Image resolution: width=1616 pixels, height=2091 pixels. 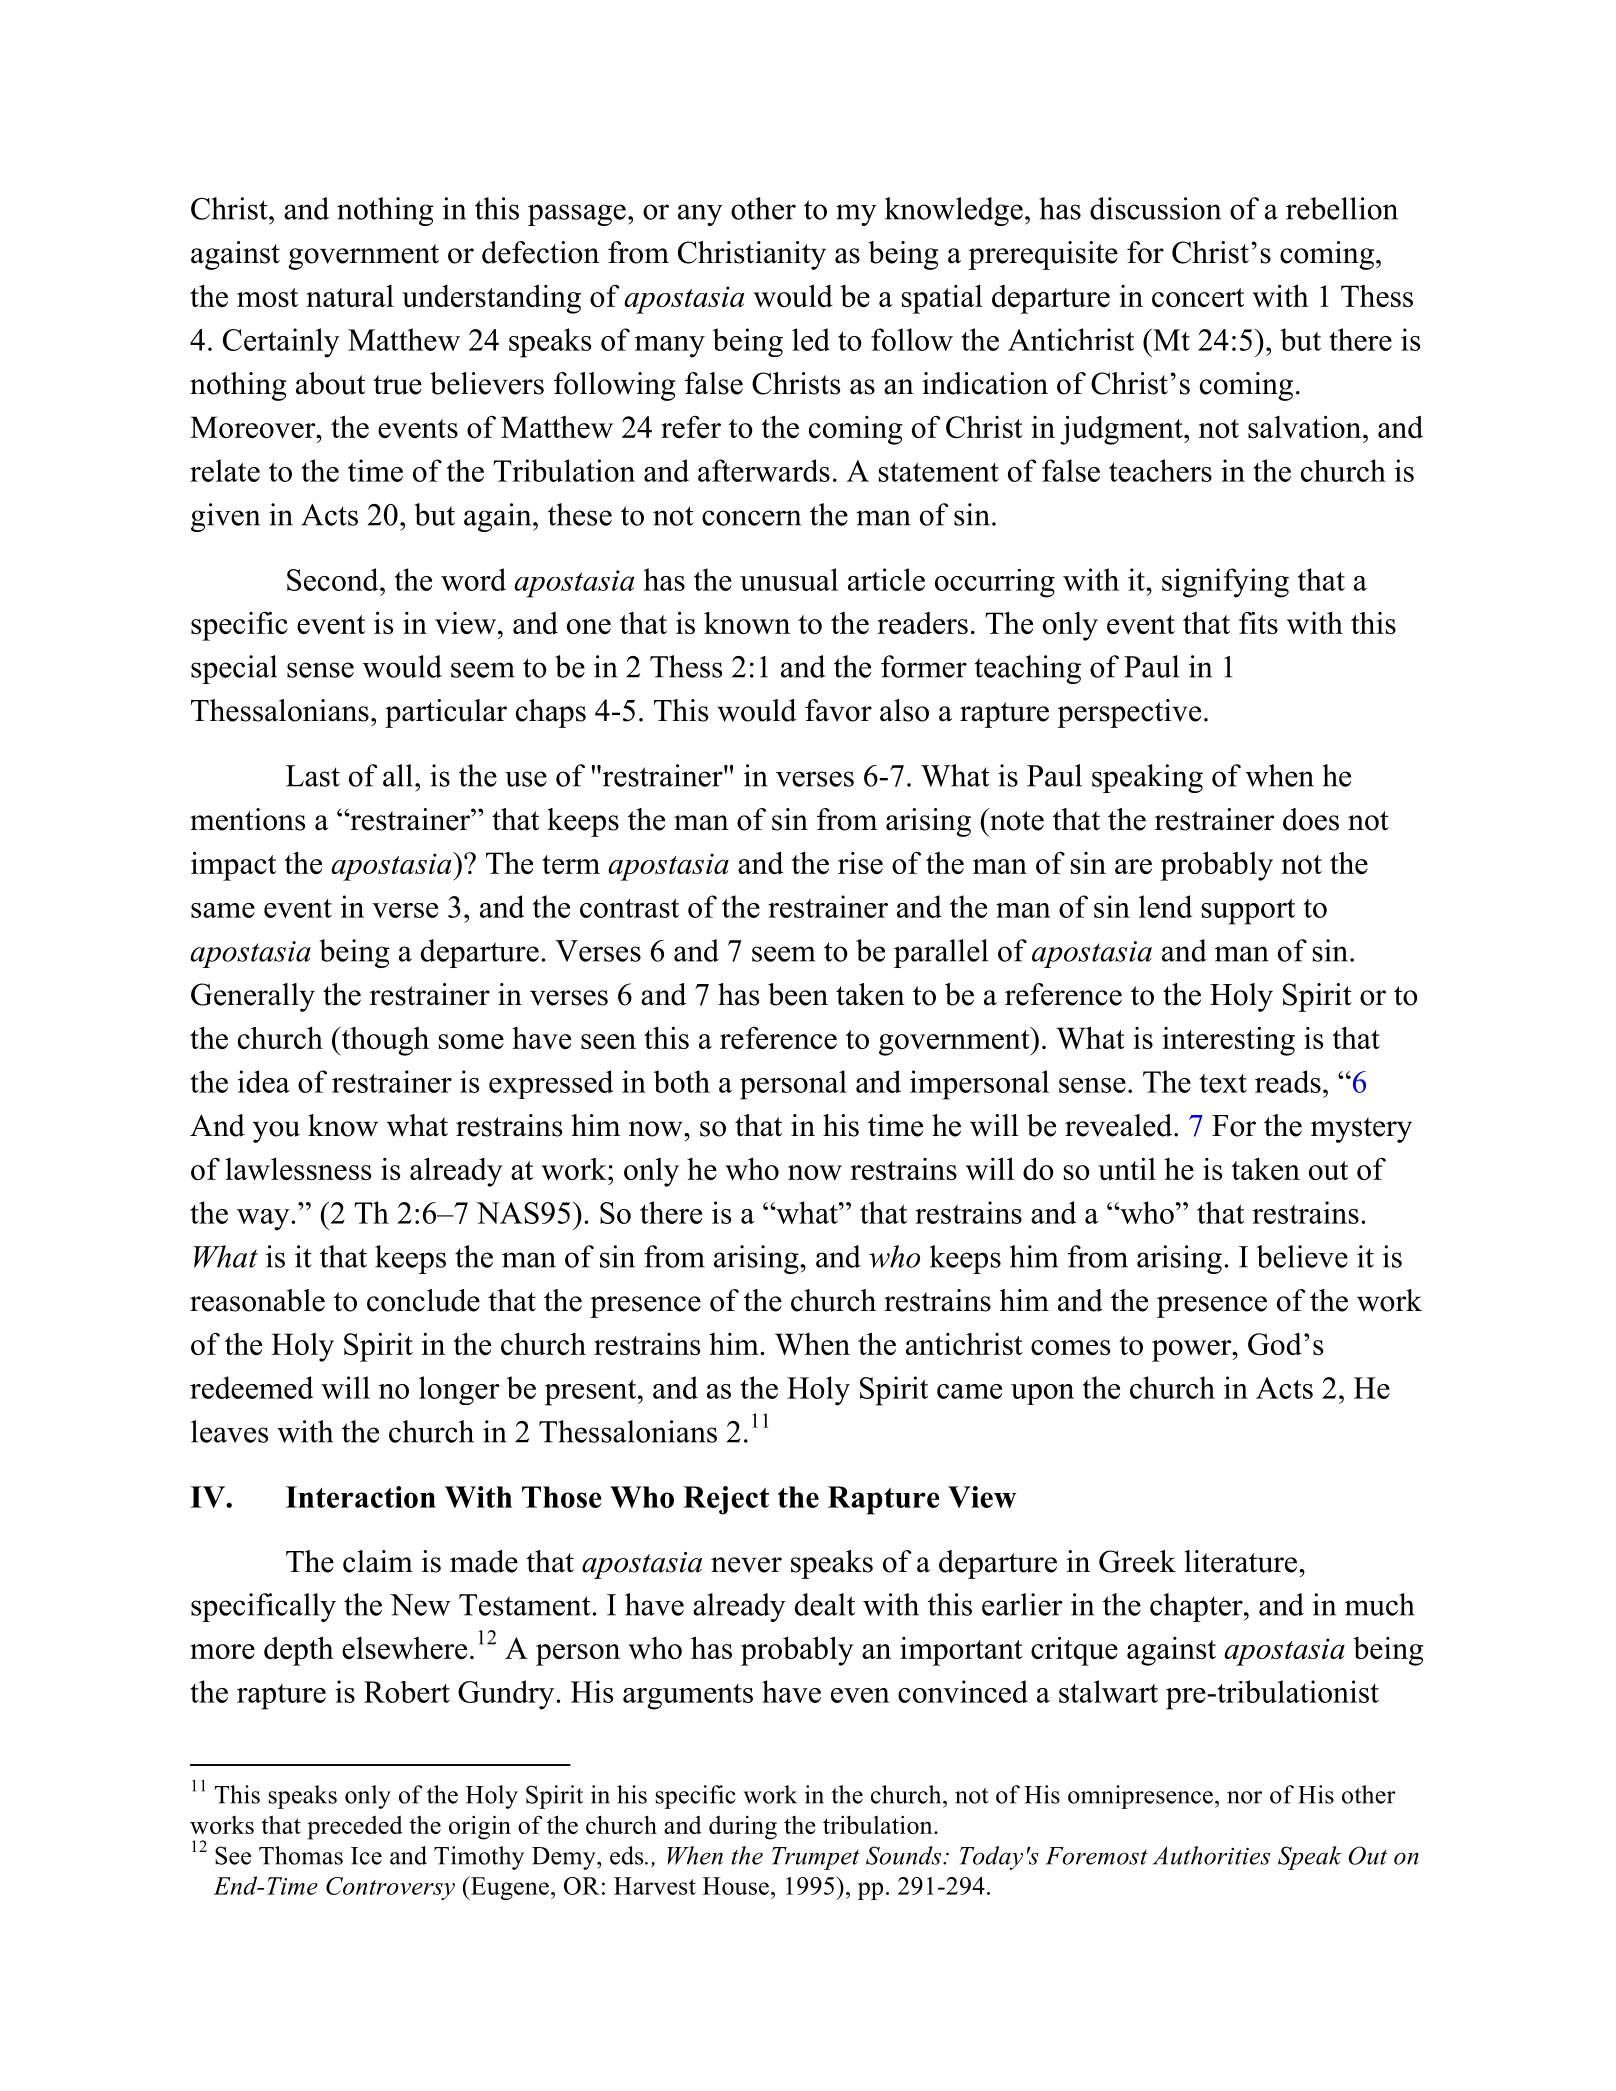 What do you see at coordinates (423, 1300) in the image?
I see `conclude` at bounding box center [423, 1300].
